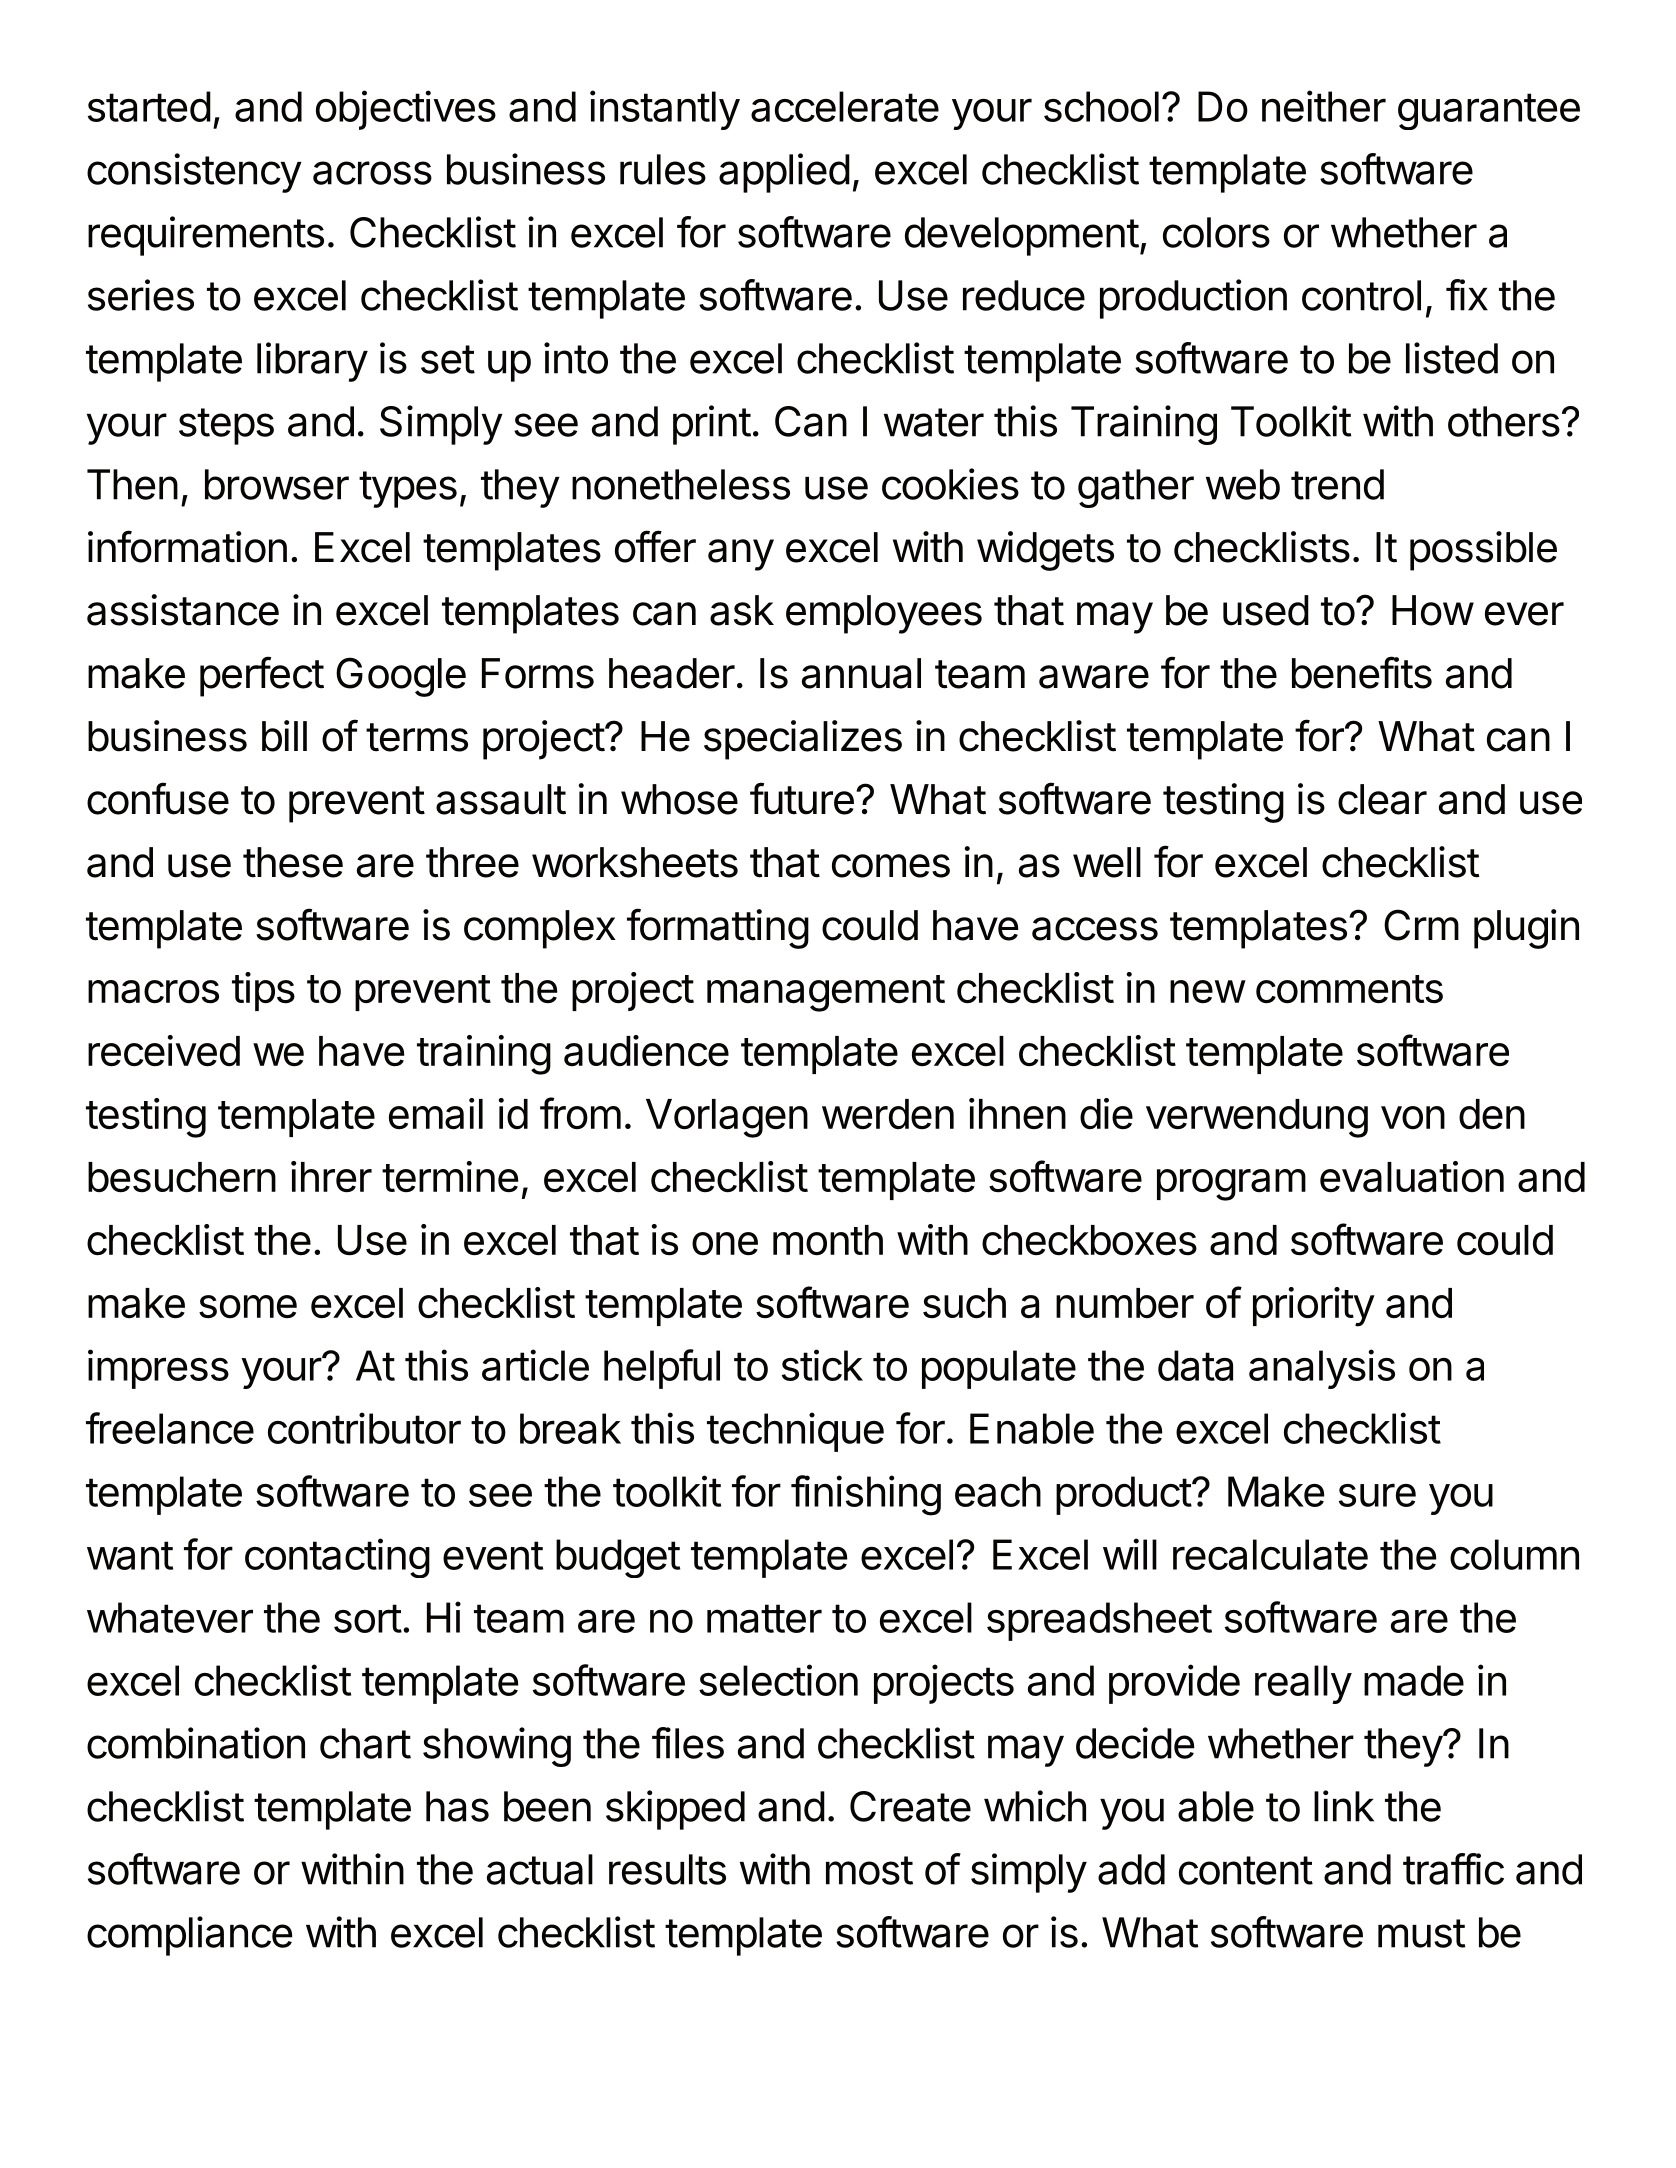 This image has height=2168, width=1676. What do you see at coordinates (1349, 989) in the image?
I see `comments` at bounding box center [1349, 989].
